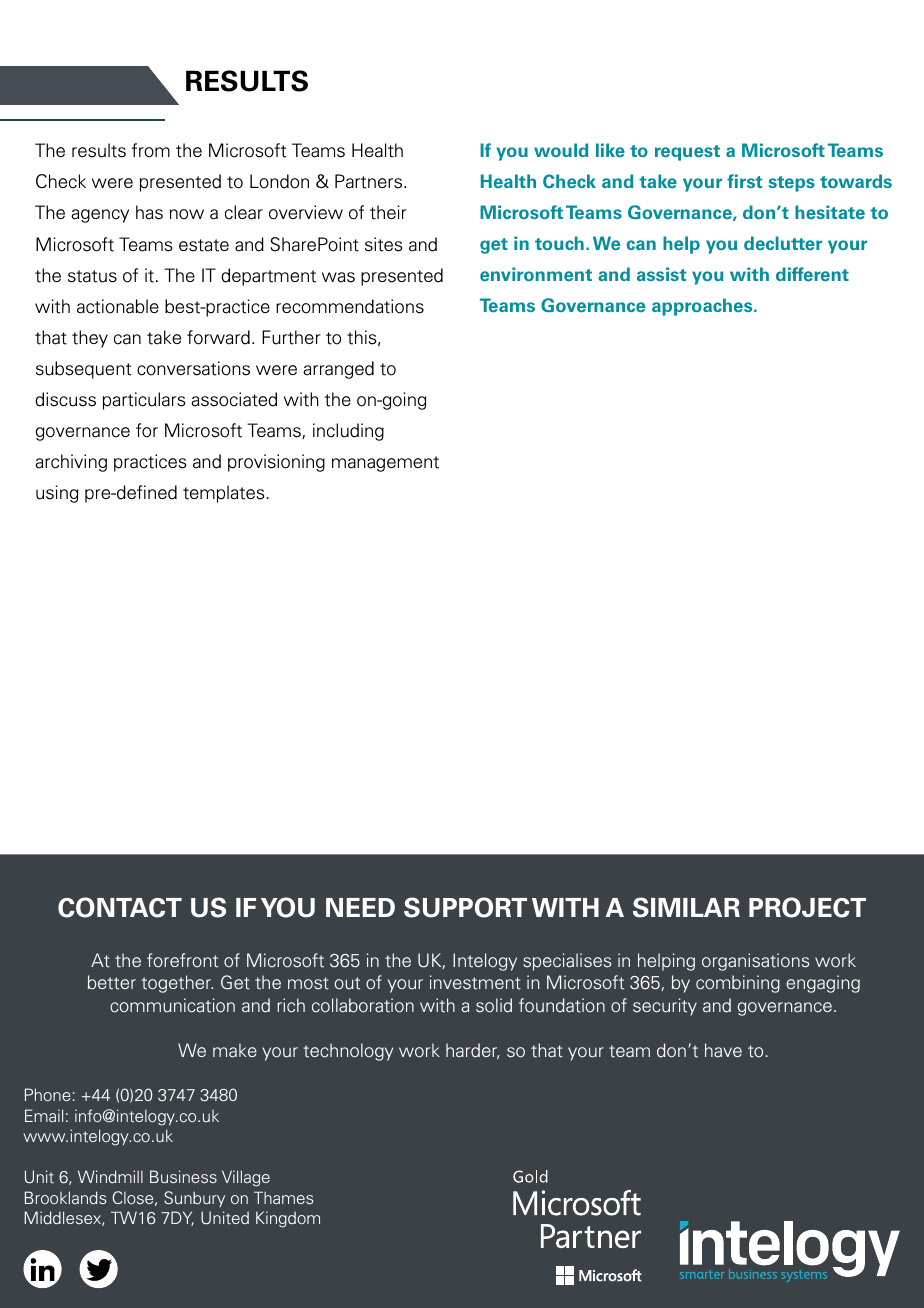  What do you see at coordinates (360, 907) in the page?
I see `NEED` at bounding box center [360, 907].
